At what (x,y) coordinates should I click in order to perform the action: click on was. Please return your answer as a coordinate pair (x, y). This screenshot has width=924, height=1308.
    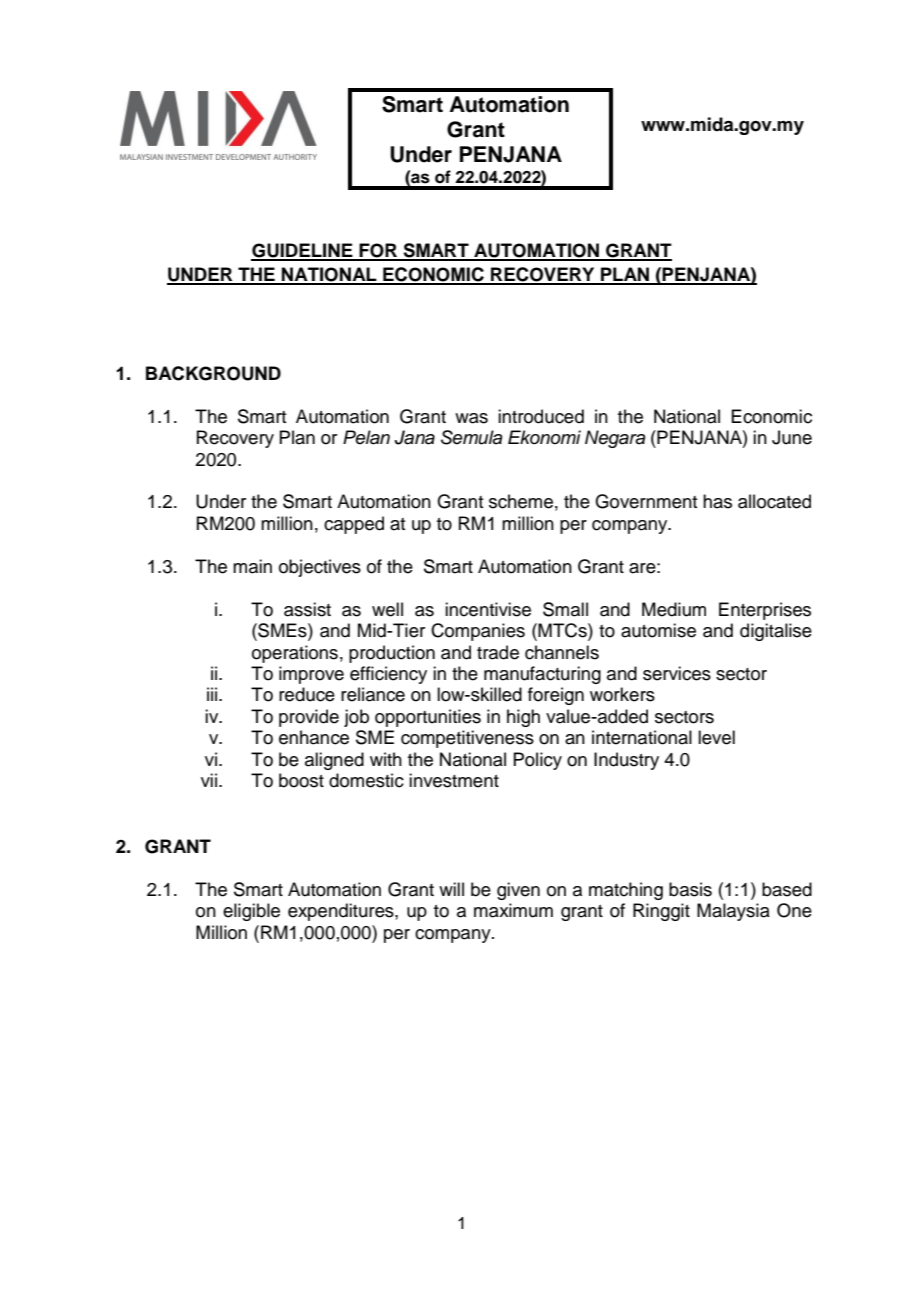
    Looking at the image, I should click on (471, 418).
